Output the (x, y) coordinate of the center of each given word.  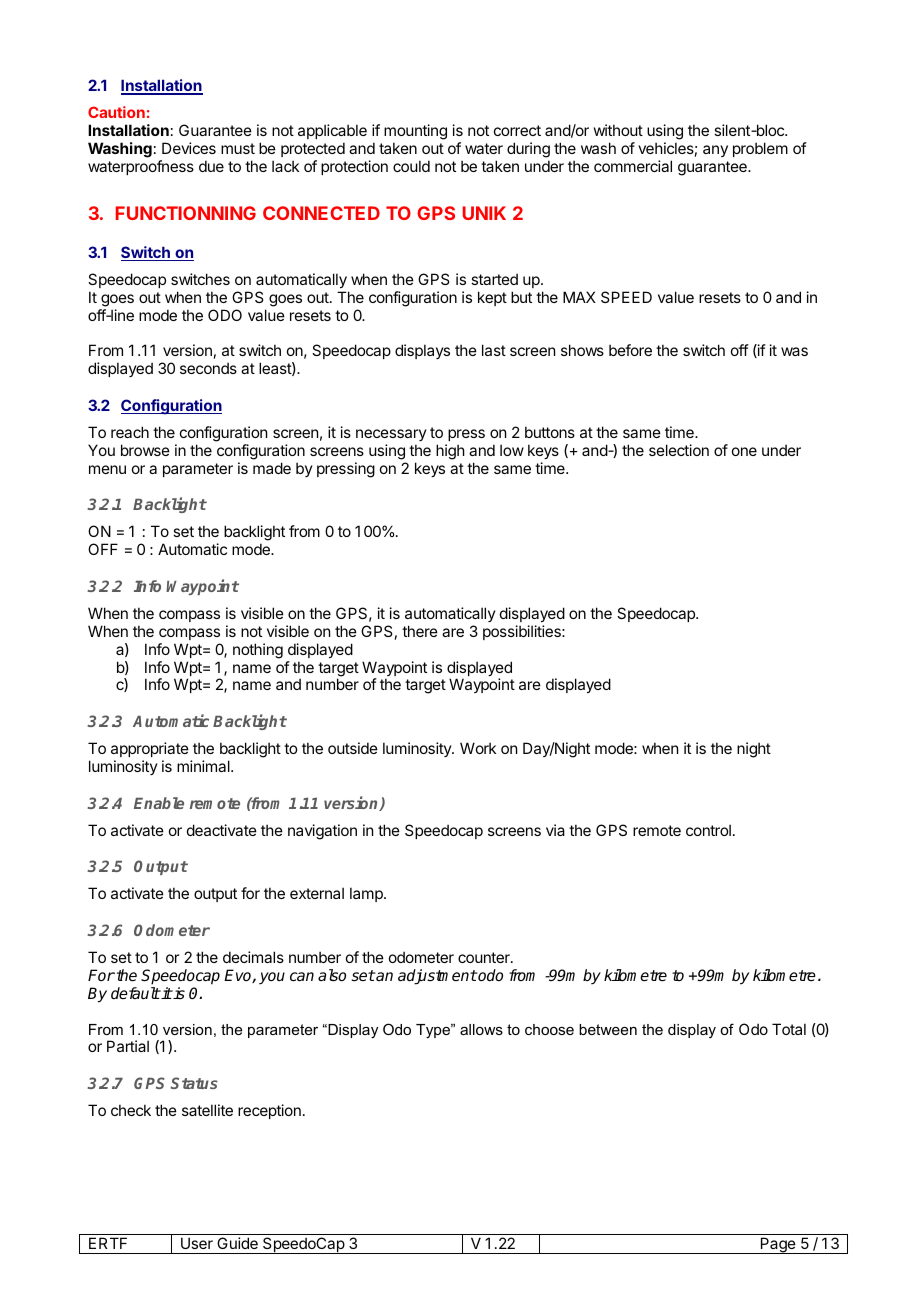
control (708, 830)
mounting (415, 132)
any (715, 151)
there (420, 631)
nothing (258, 651)
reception (269, 1111)
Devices (189, 148)
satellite (207, 1110)
